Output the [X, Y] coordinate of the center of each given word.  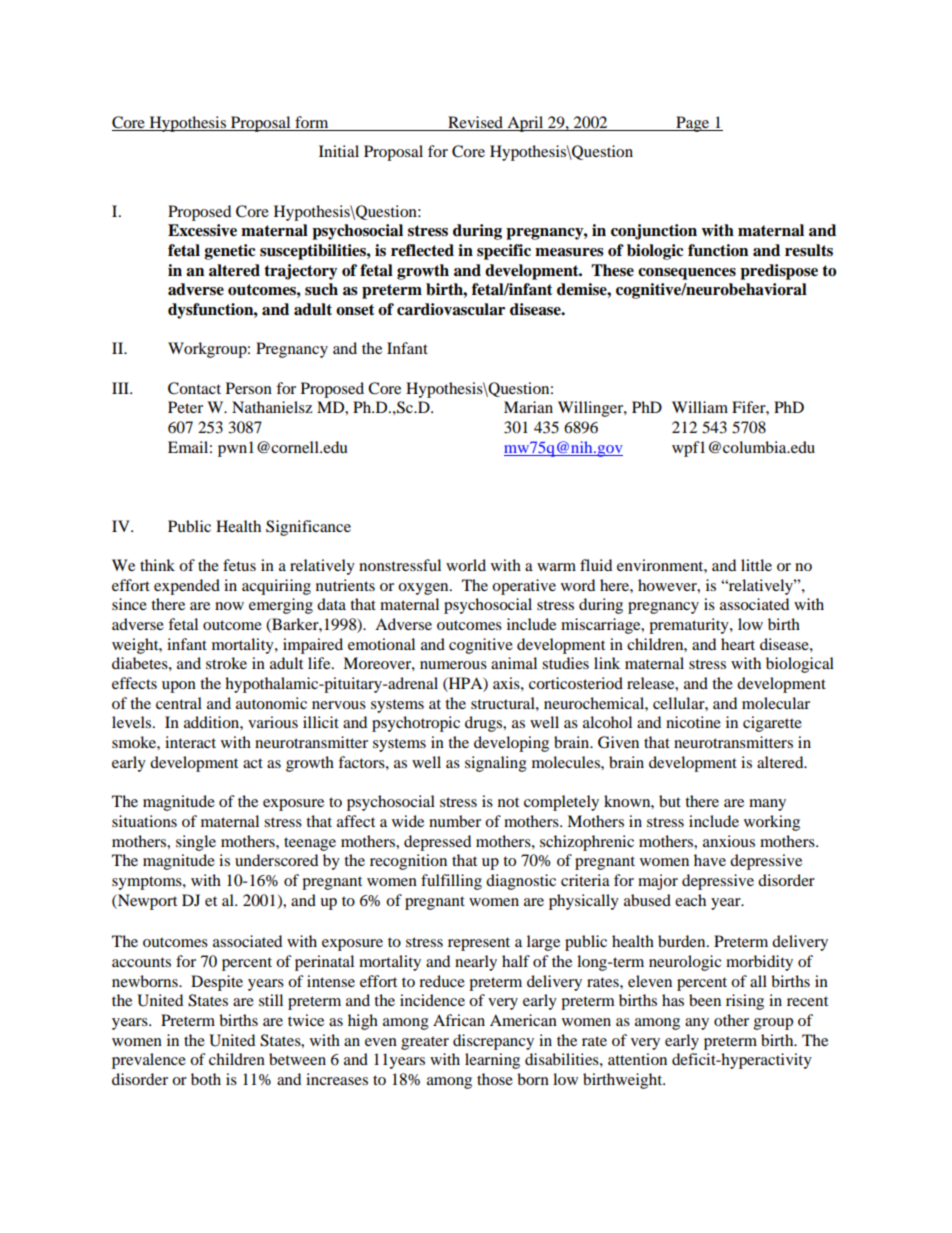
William [700, 407]
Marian [528, 407]
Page [693, 124]
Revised [476, 123]
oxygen [424, 589]
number [455, 821]
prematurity [690, 626]
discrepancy [493, 1042]
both [206, 1079]
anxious [729, 841]
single [196, 843]
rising [745, 1002]
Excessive [202, 230]
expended [187, 587]
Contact [194, 388]
